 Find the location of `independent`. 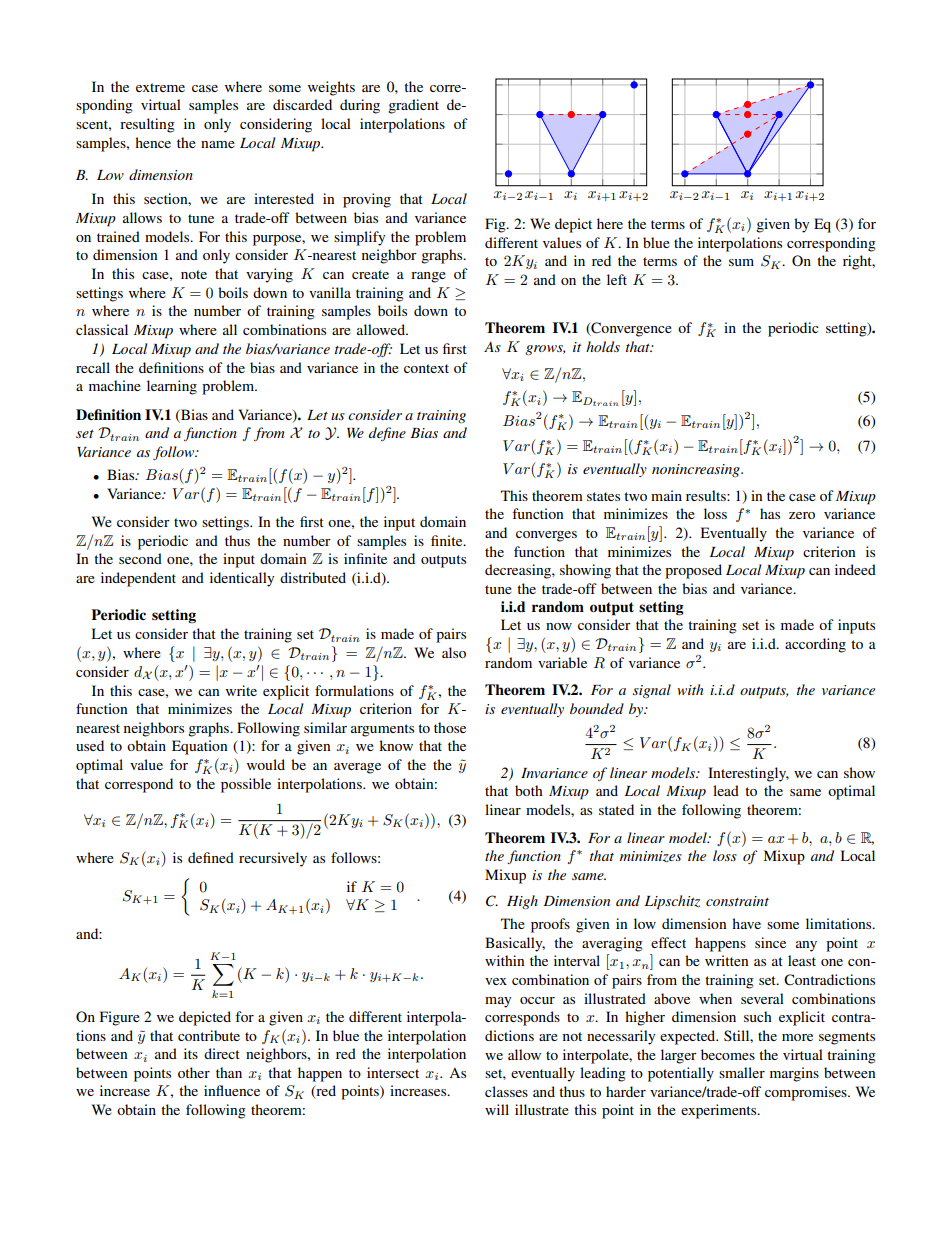

independent is located at coordinates (138, 579).
